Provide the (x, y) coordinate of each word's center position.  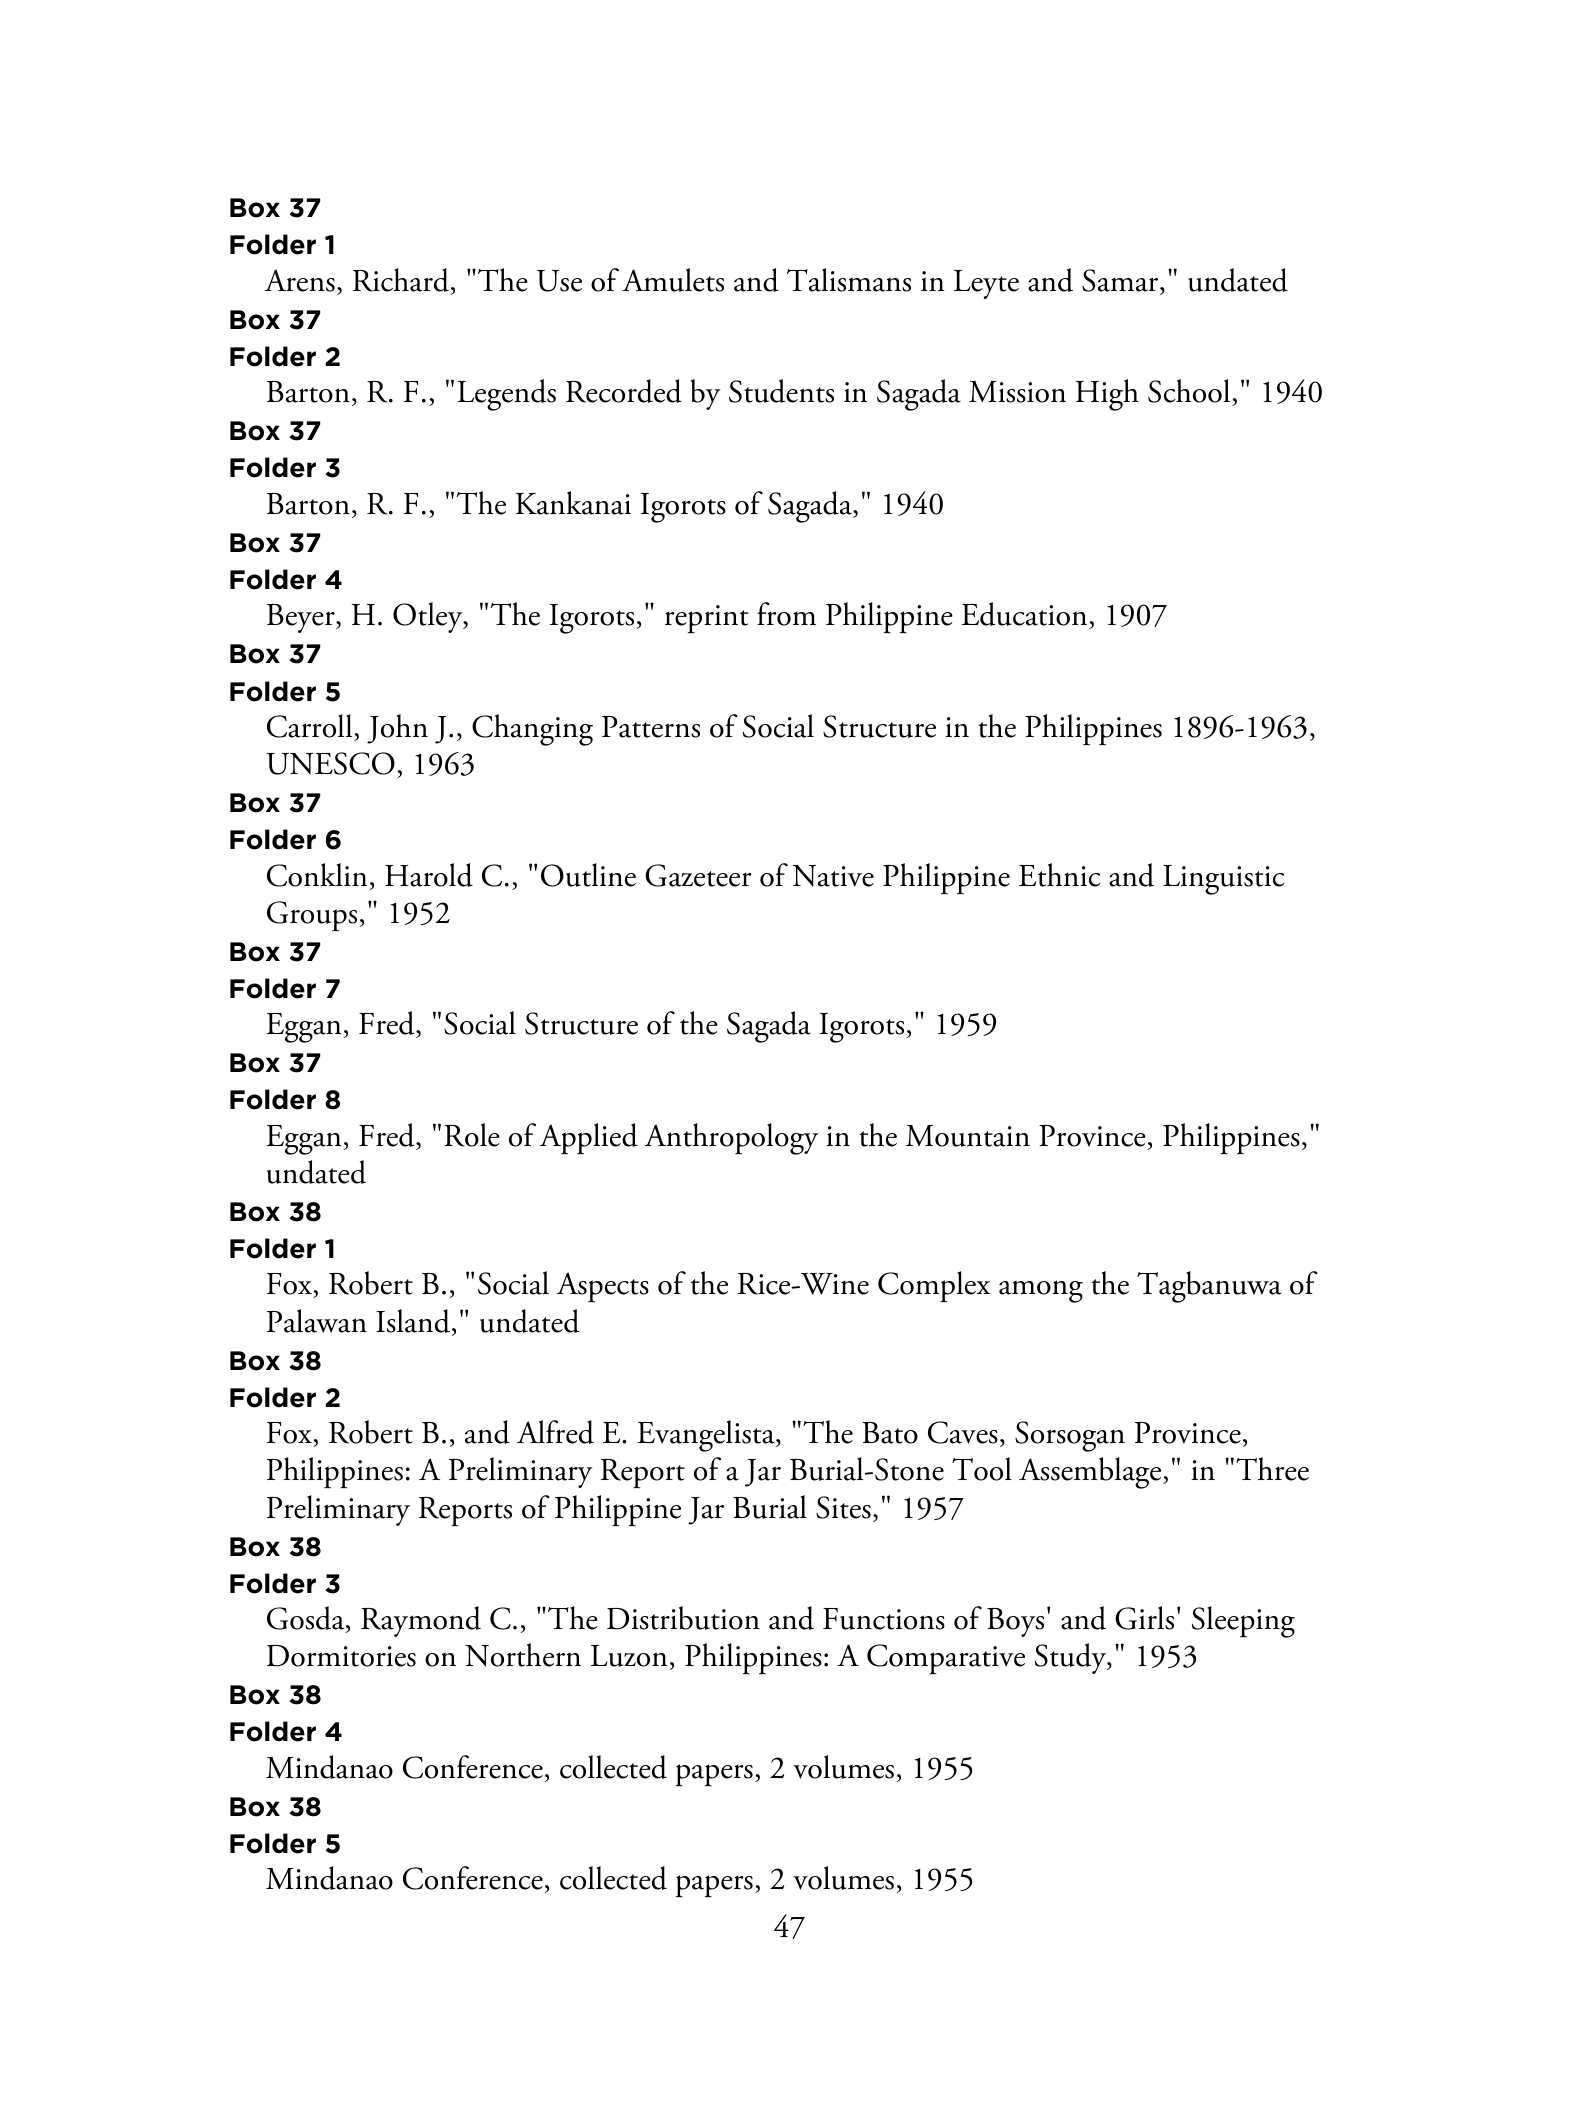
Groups (312, 916)
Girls (1144, 1618)
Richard (401, 280)
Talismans (849, 280)
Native (833, 876)
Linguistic (1224, 880)
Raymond (421, 1621)
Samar (1121, 280)
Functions (884, 1619)
